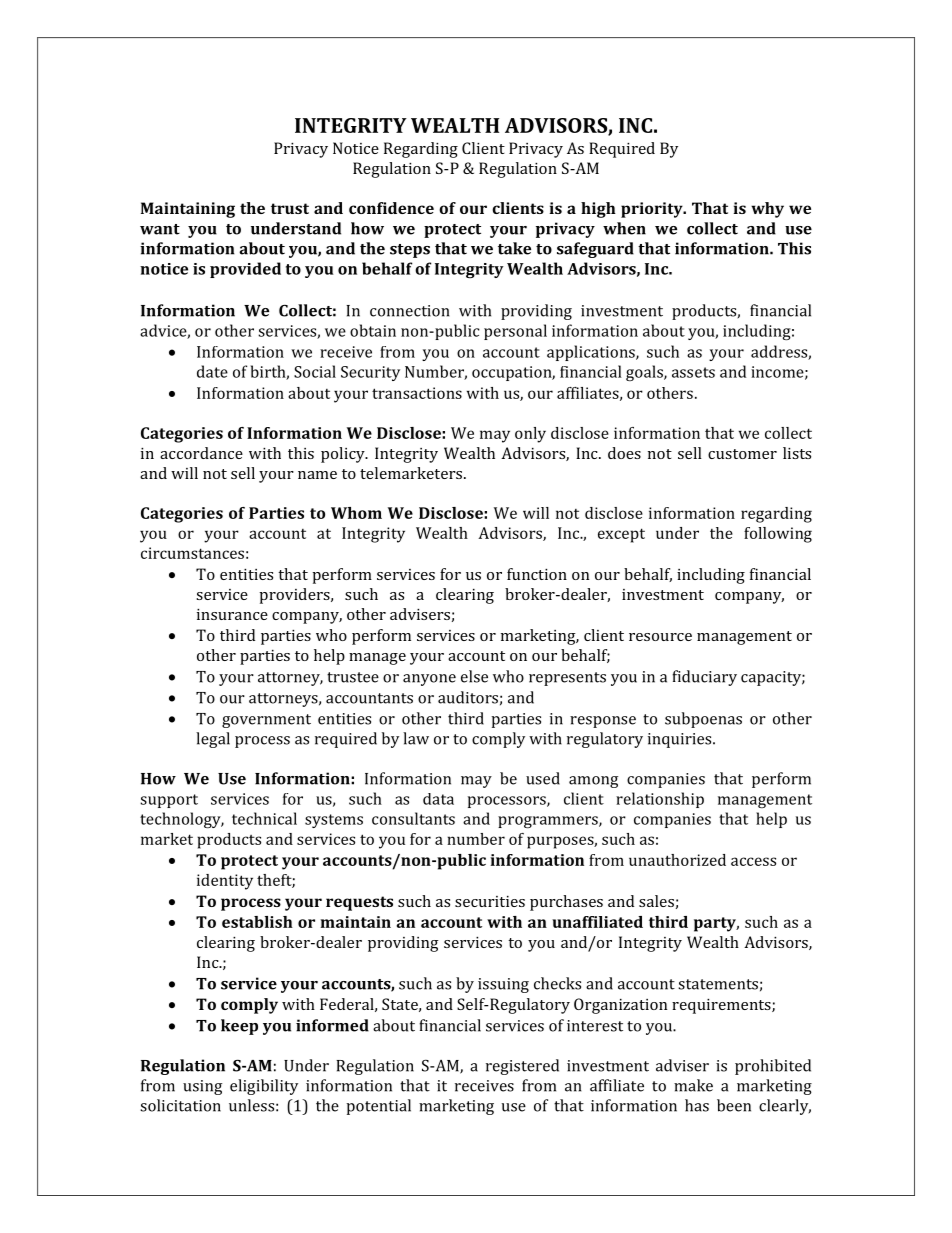  I want to click on law, so click(416, 738).
